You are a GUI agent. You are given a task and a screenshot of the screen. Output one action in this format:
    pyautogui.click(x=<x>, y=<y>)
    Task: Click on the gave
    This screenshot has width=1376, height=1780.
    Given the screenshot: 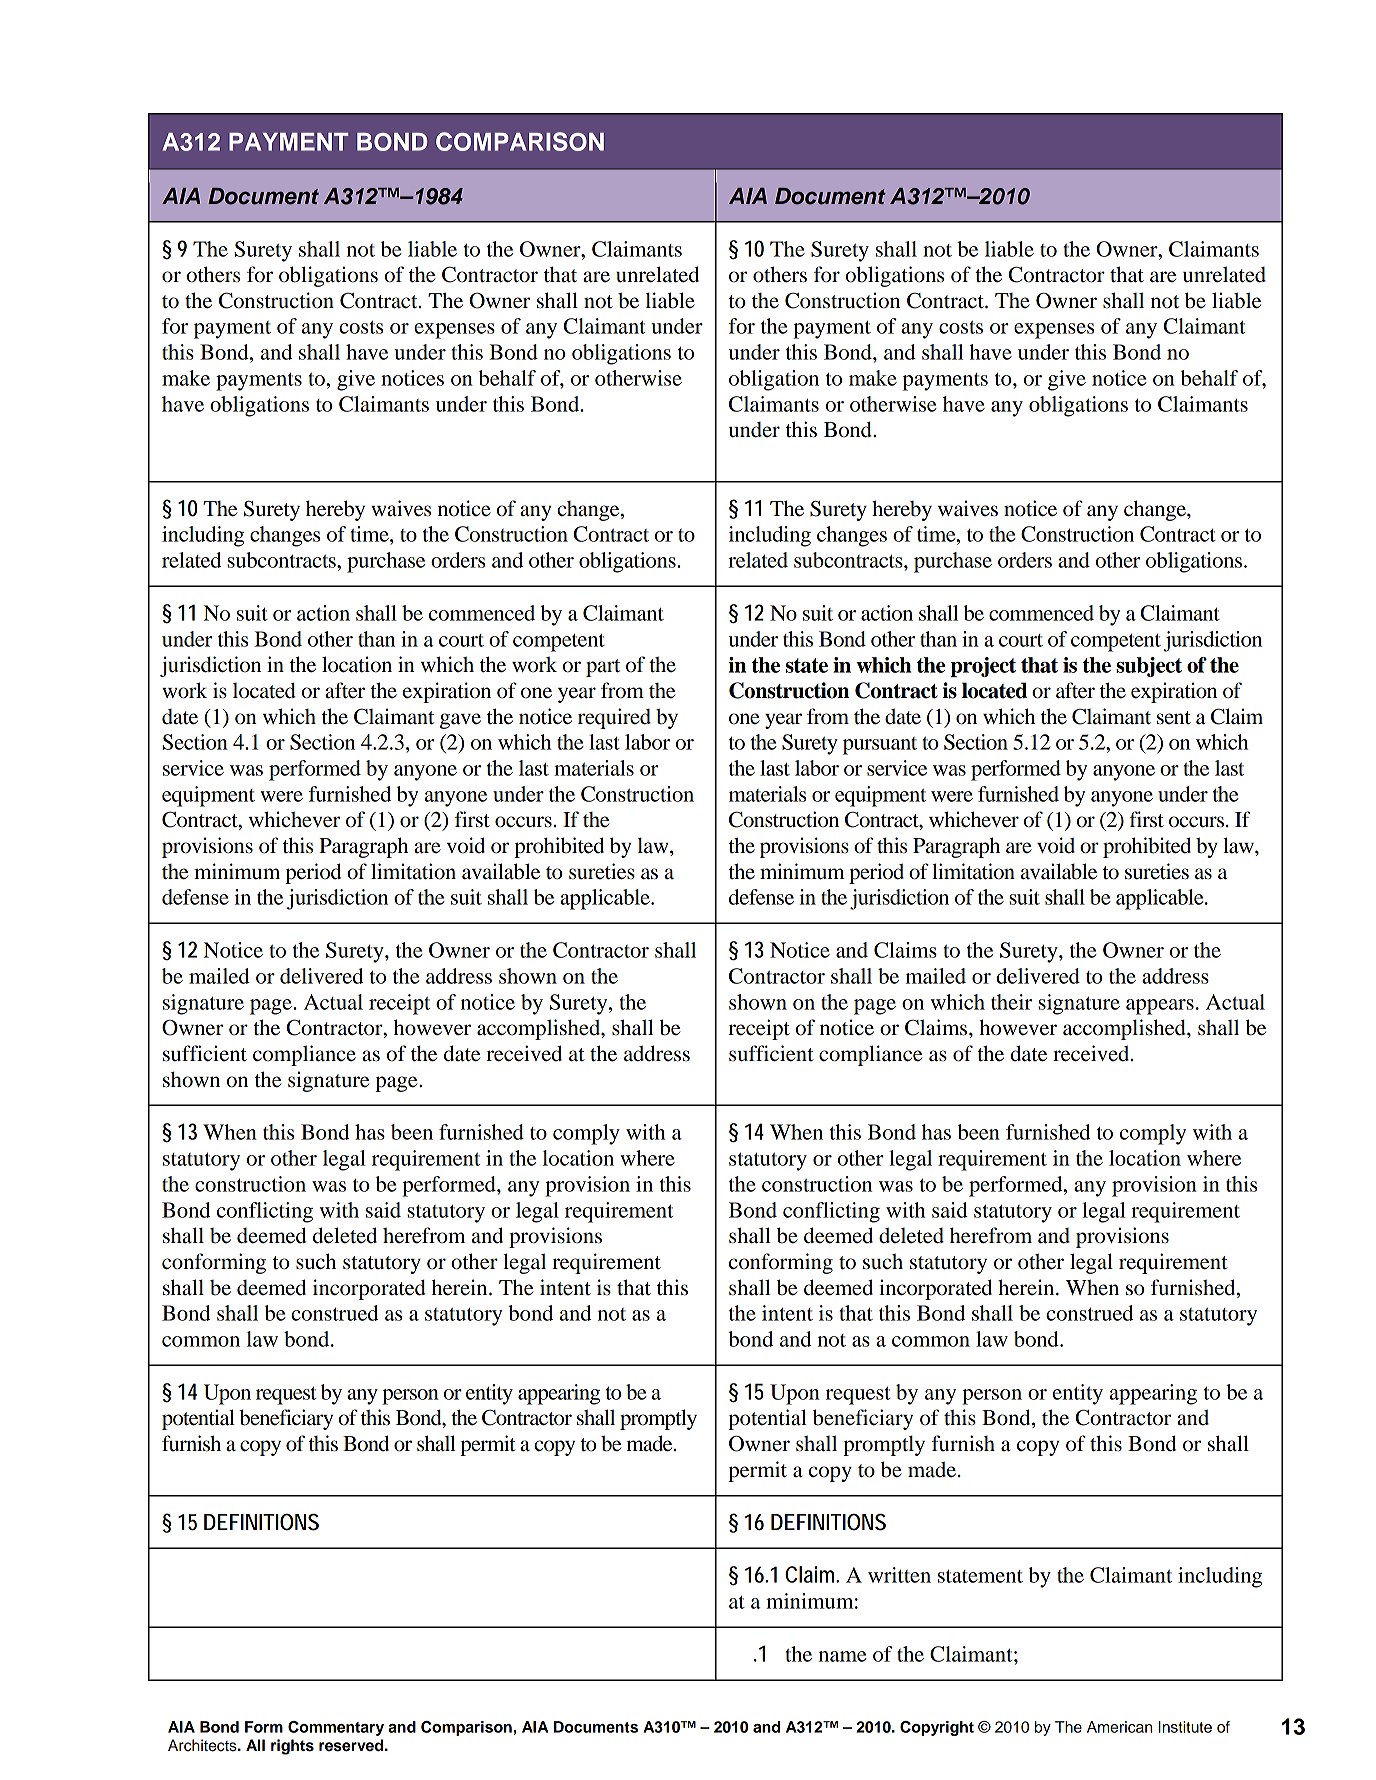 What is the action you would take?
    pyautogui.click(x=460, y=721)
